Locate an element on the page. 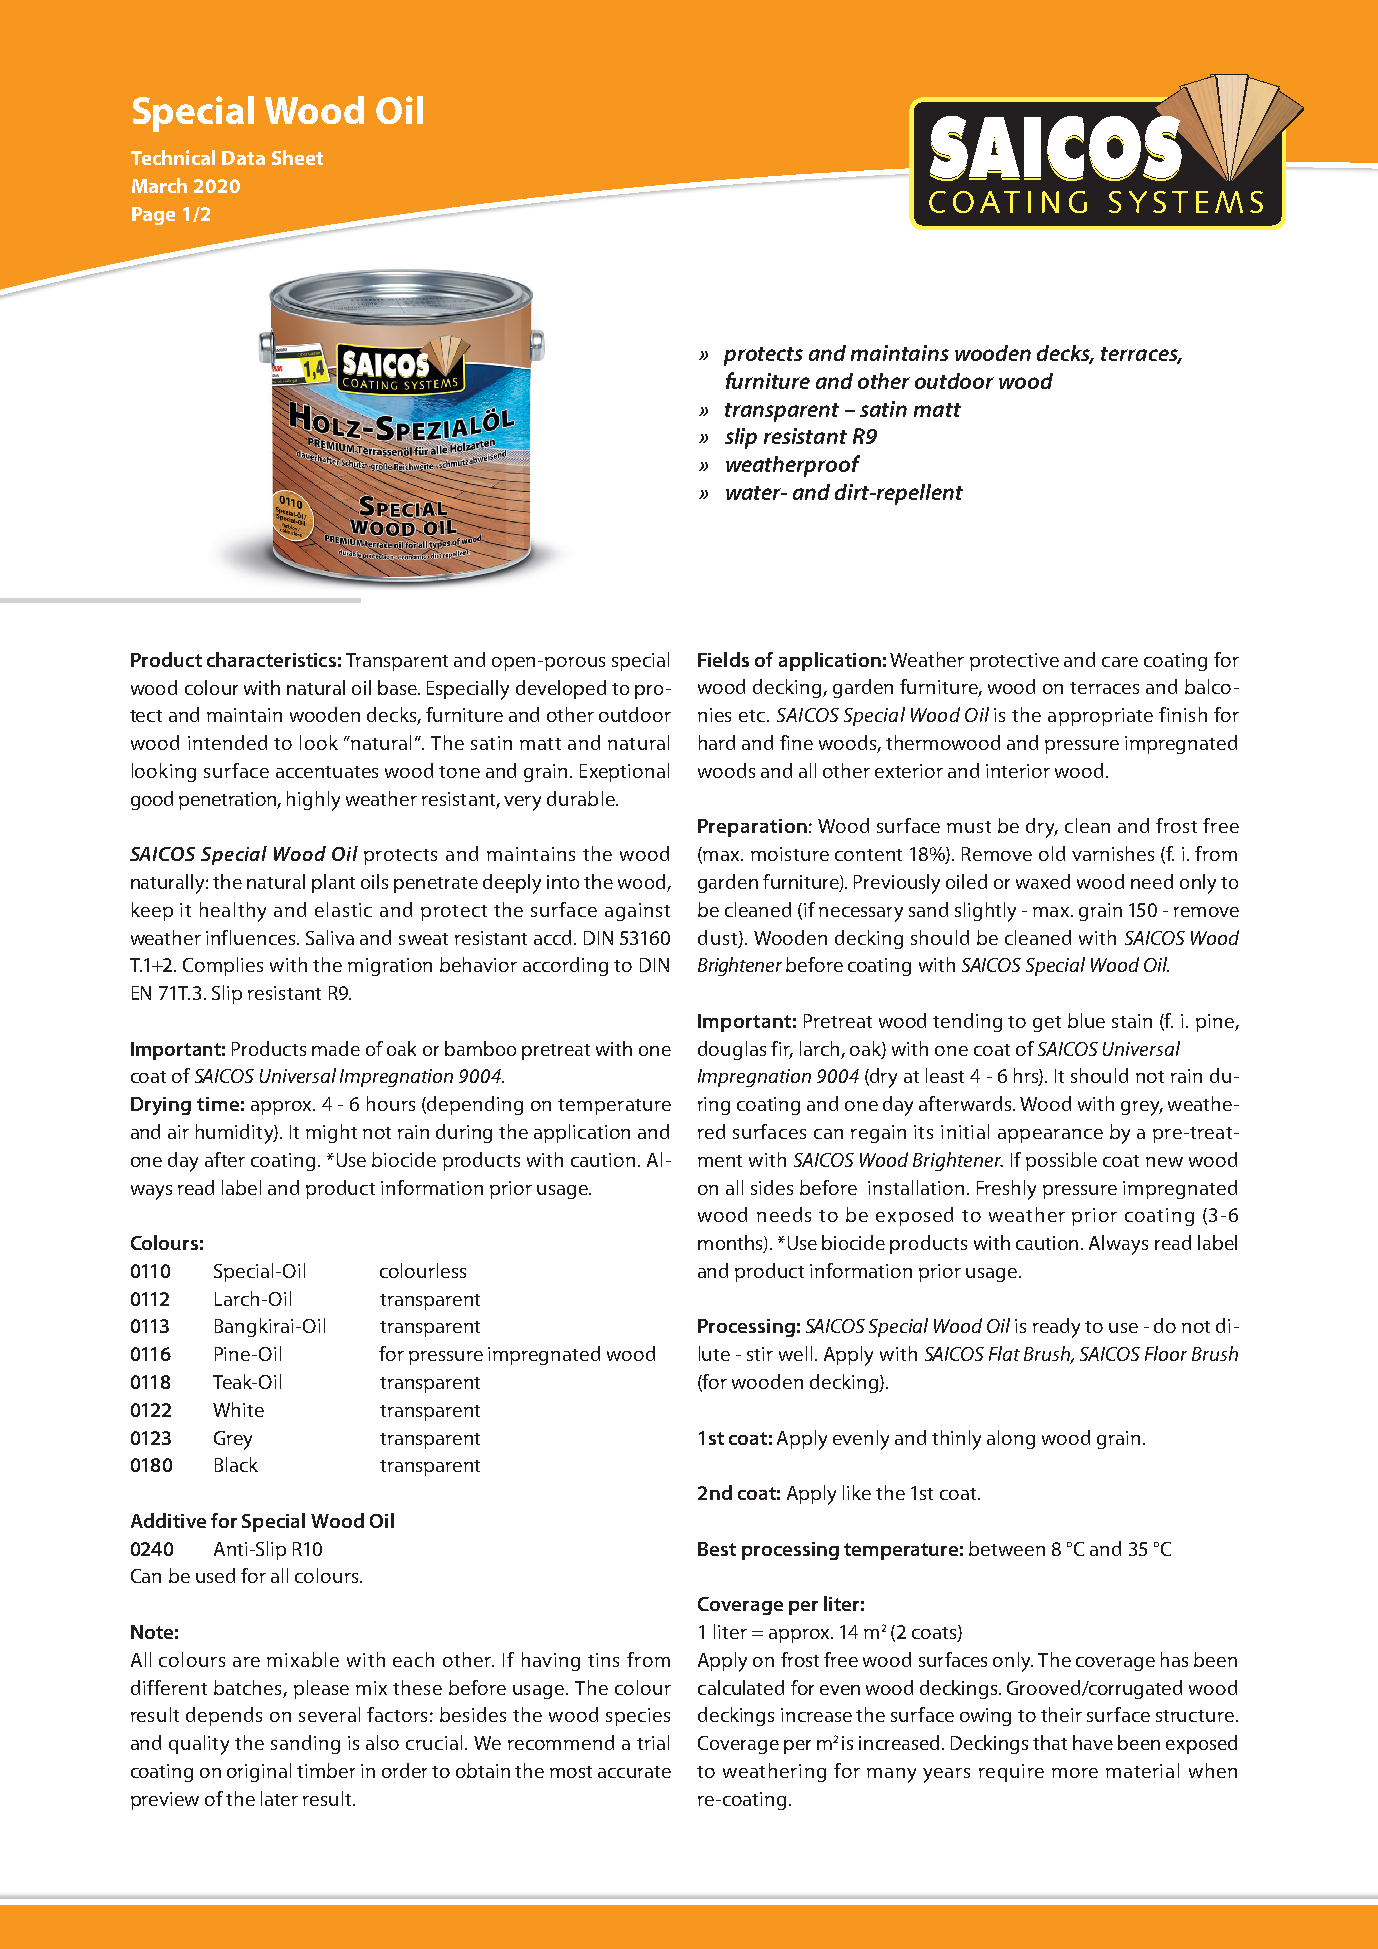 The height and width of the document is (1949, 1378). White is located at coordinates (238, 1409).
